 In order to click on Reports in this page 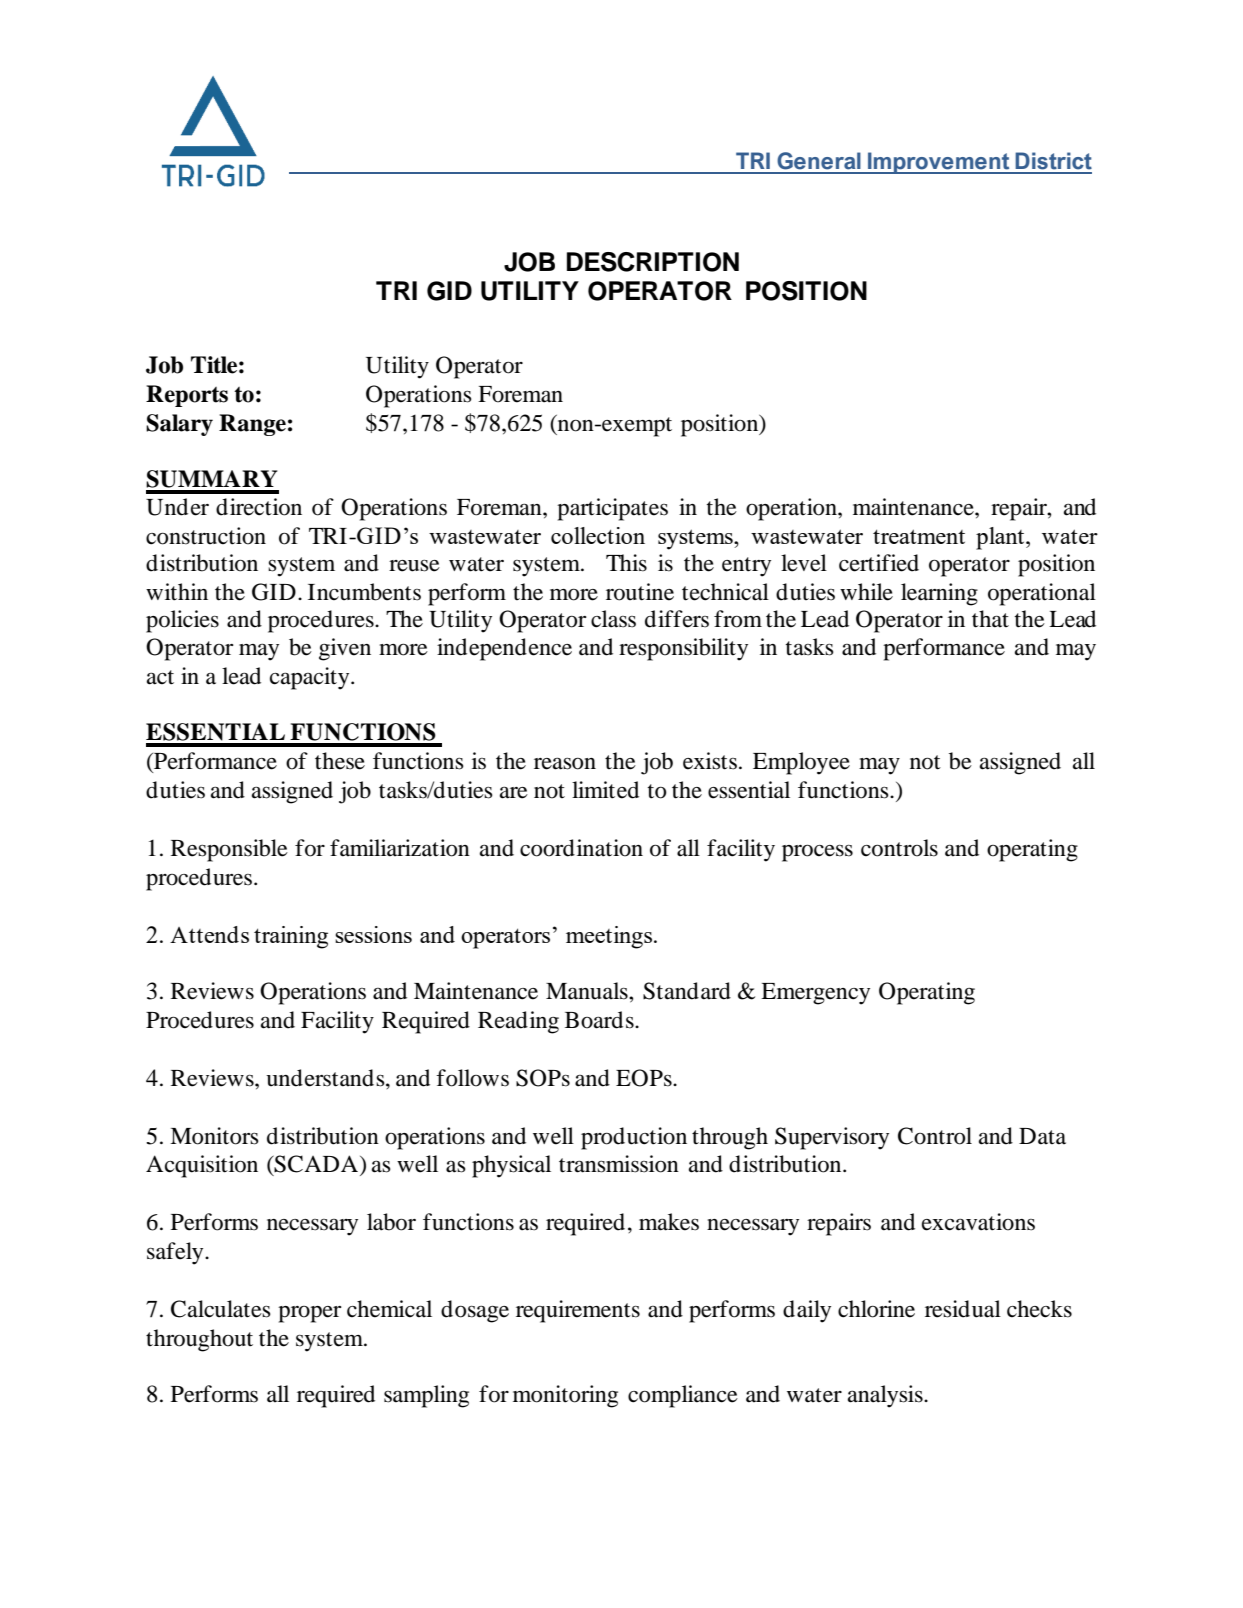, I will do `click(187, 396)`.
